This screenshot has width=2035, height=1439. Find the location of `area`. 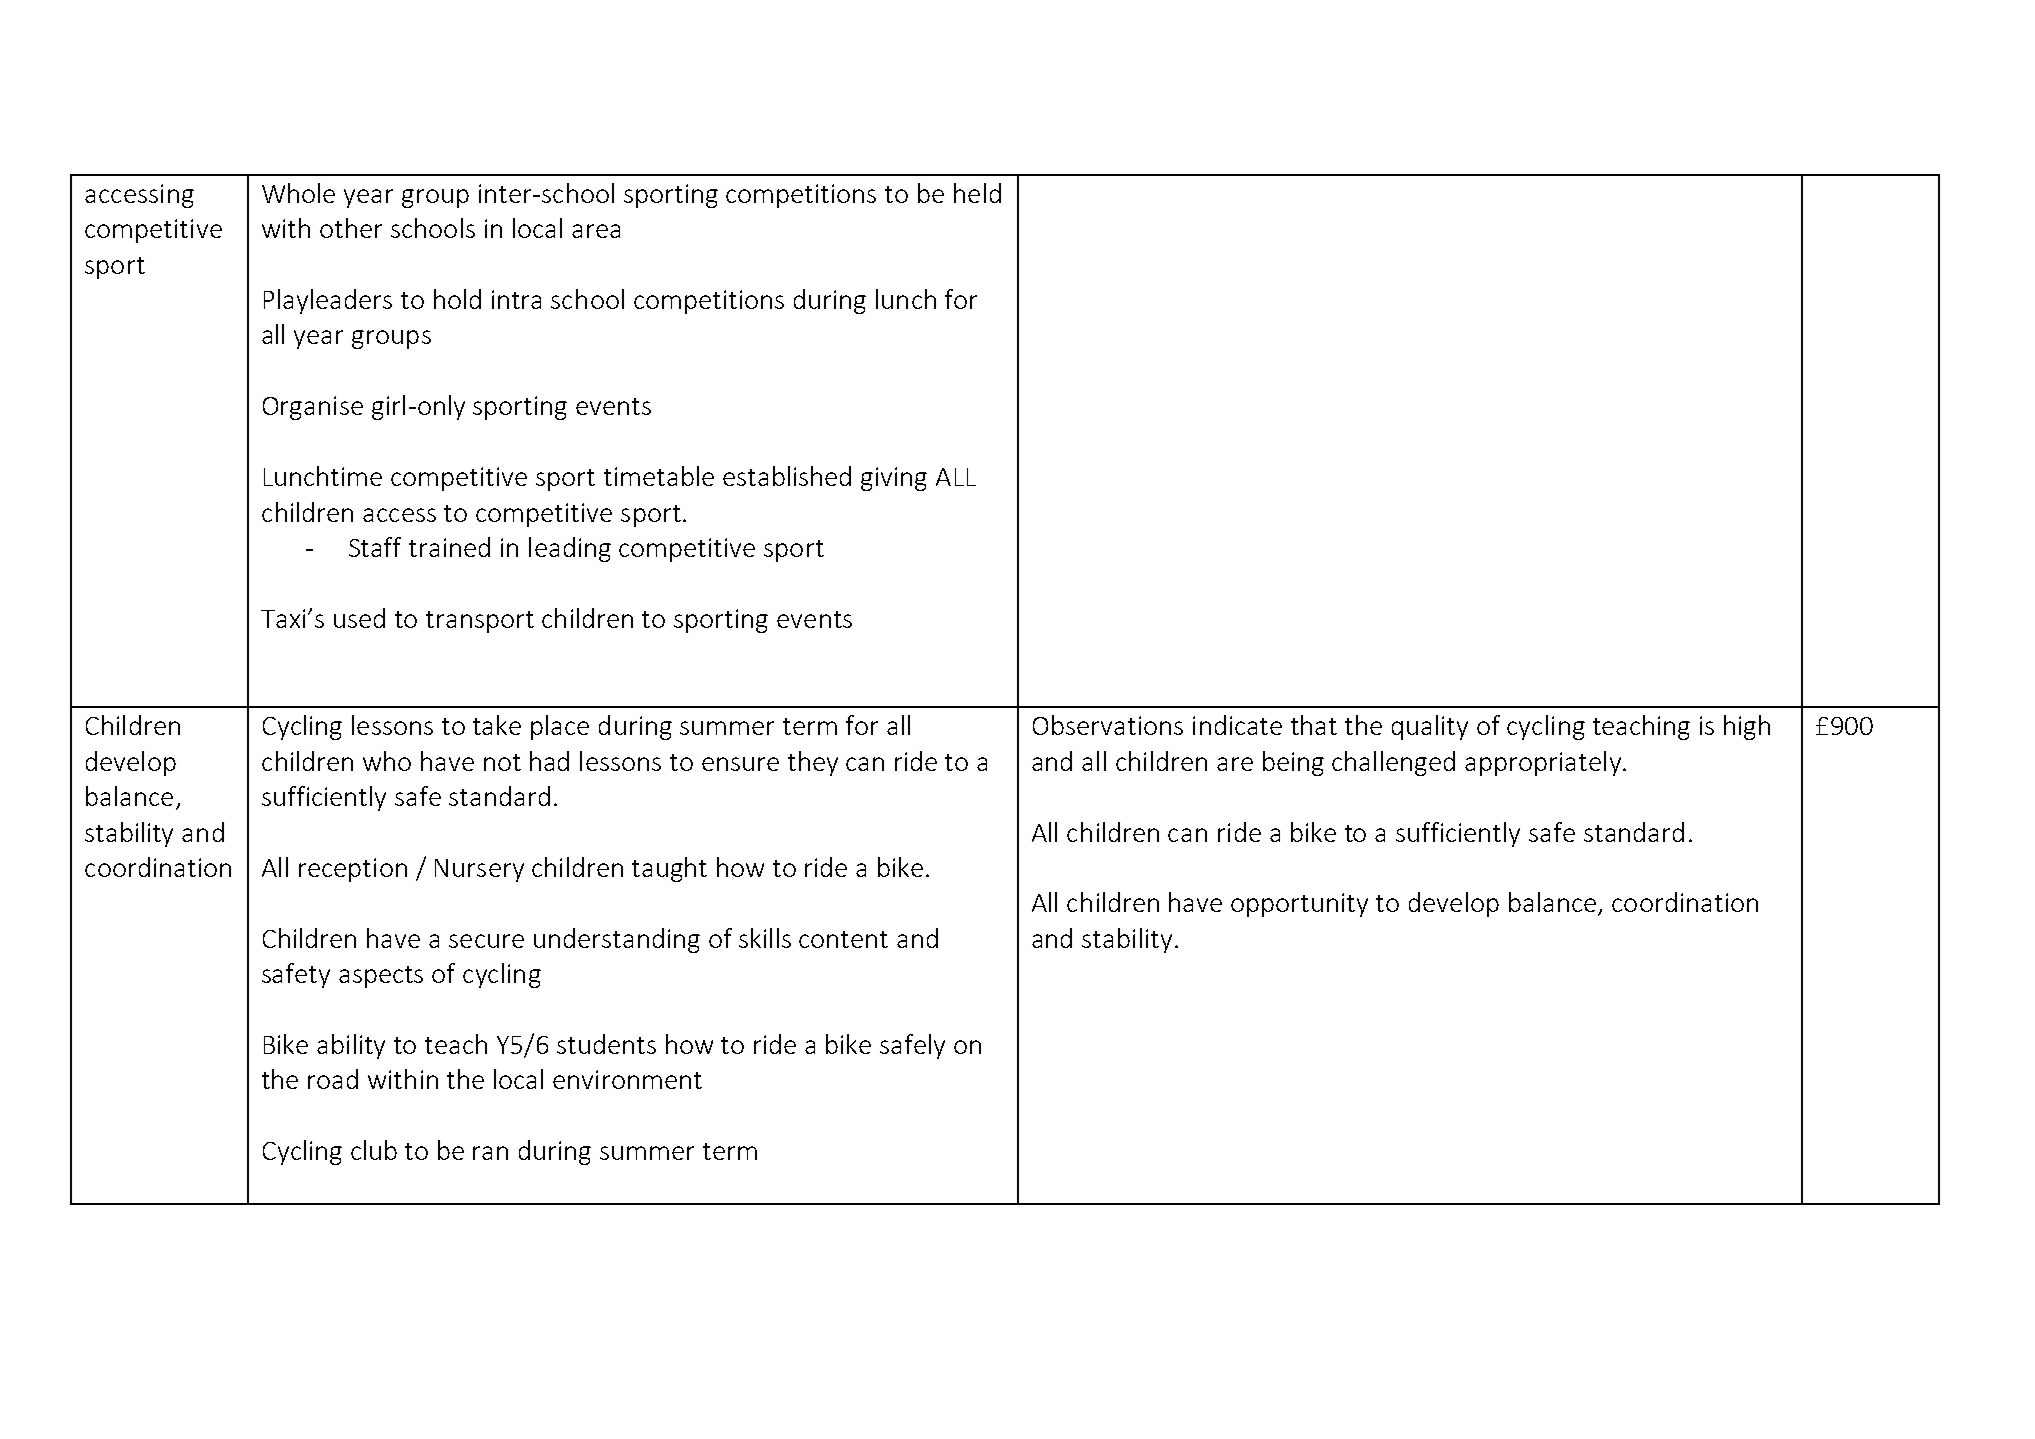

area is located at coordinates (596, 231).
